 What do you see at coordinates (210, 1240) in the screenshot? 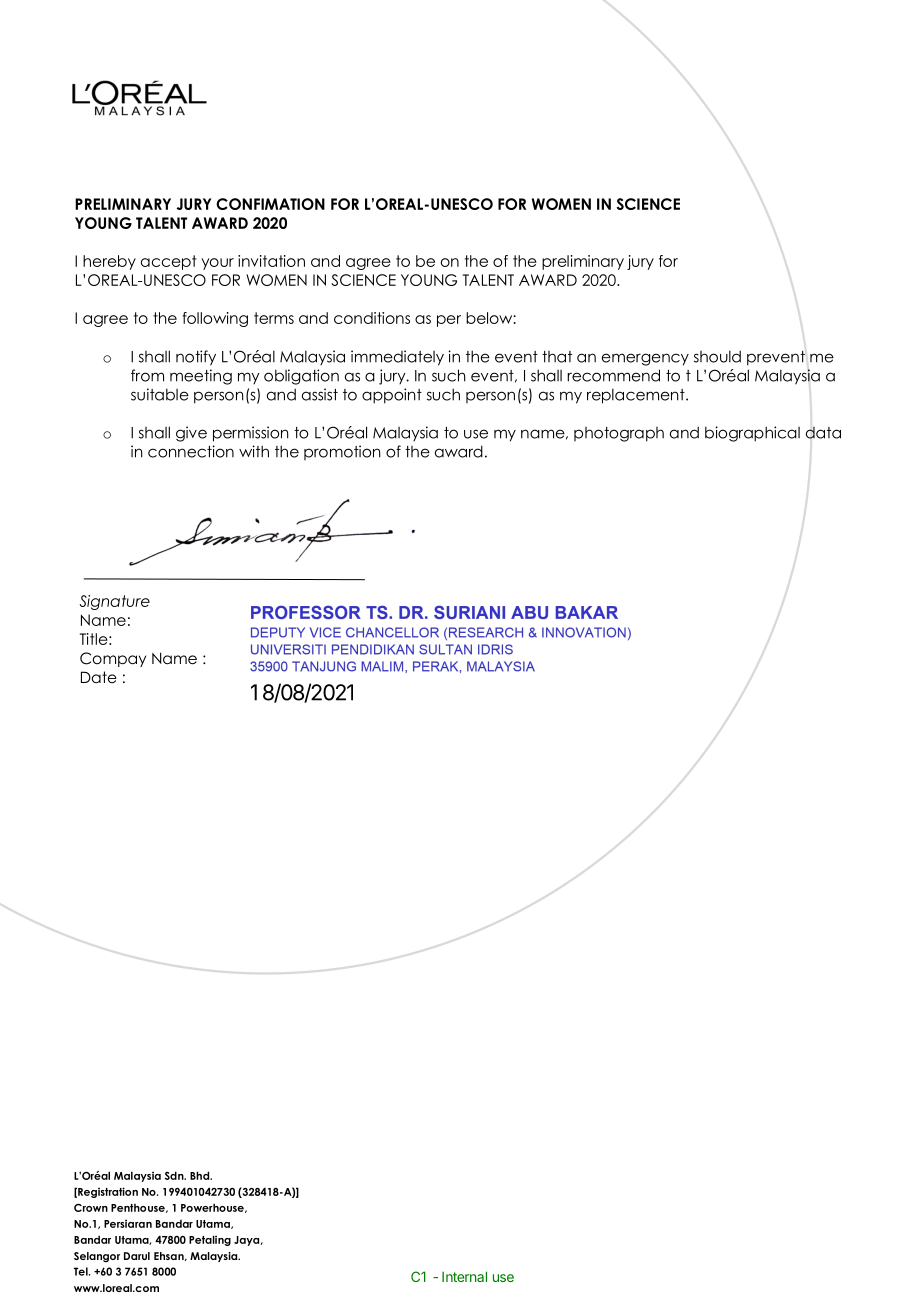
I see `Petaling` at bounding box center [210, 1240].
